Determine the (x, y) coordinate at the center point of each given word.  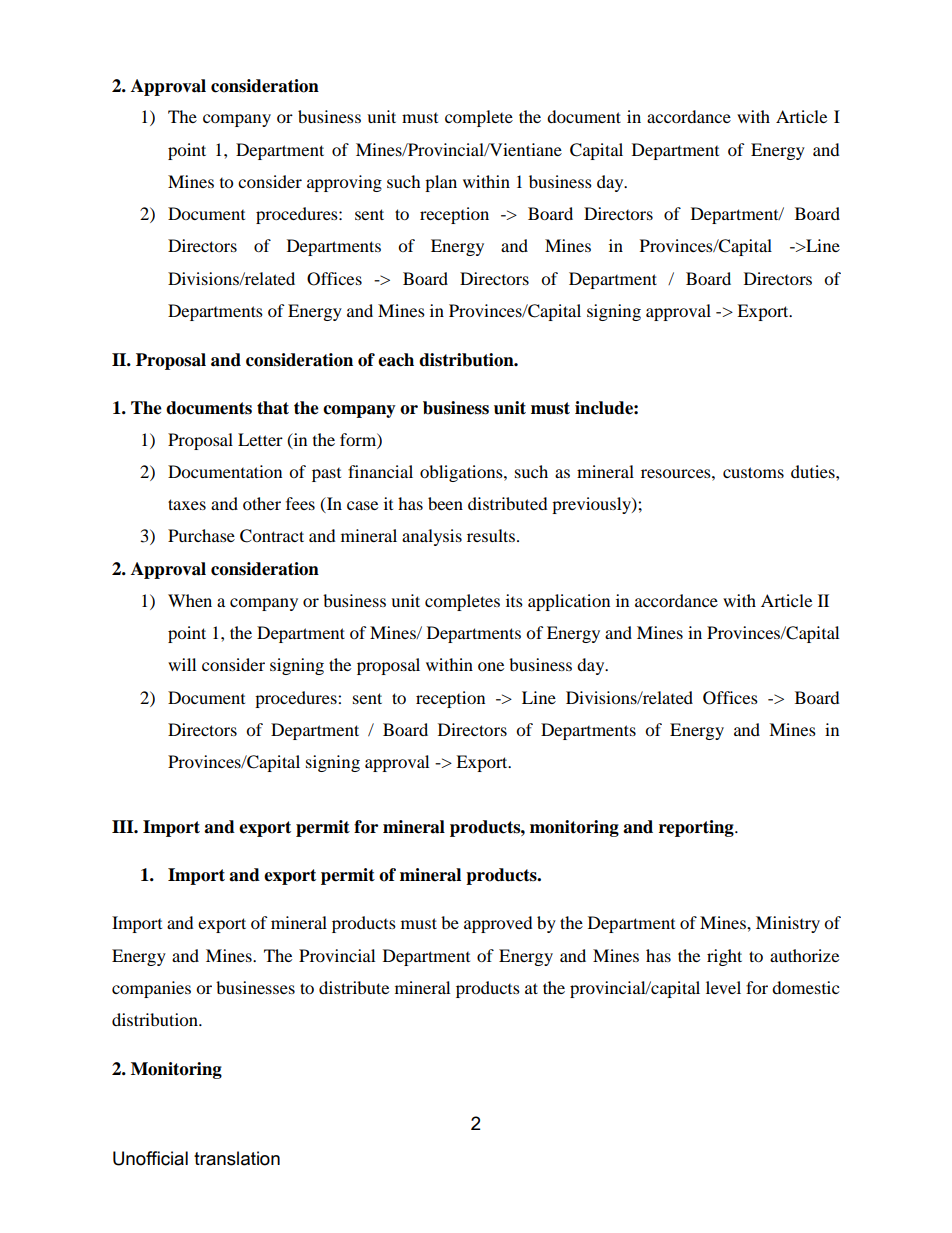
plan (441, 183)
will (182, 664)
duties (814, 471)
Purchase (201, 535)
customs (753, 472)
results (492, 535)
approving (344, 183)
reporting (697, 828)
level (723, 987)
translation (237, 1158)
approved (498, 924)
